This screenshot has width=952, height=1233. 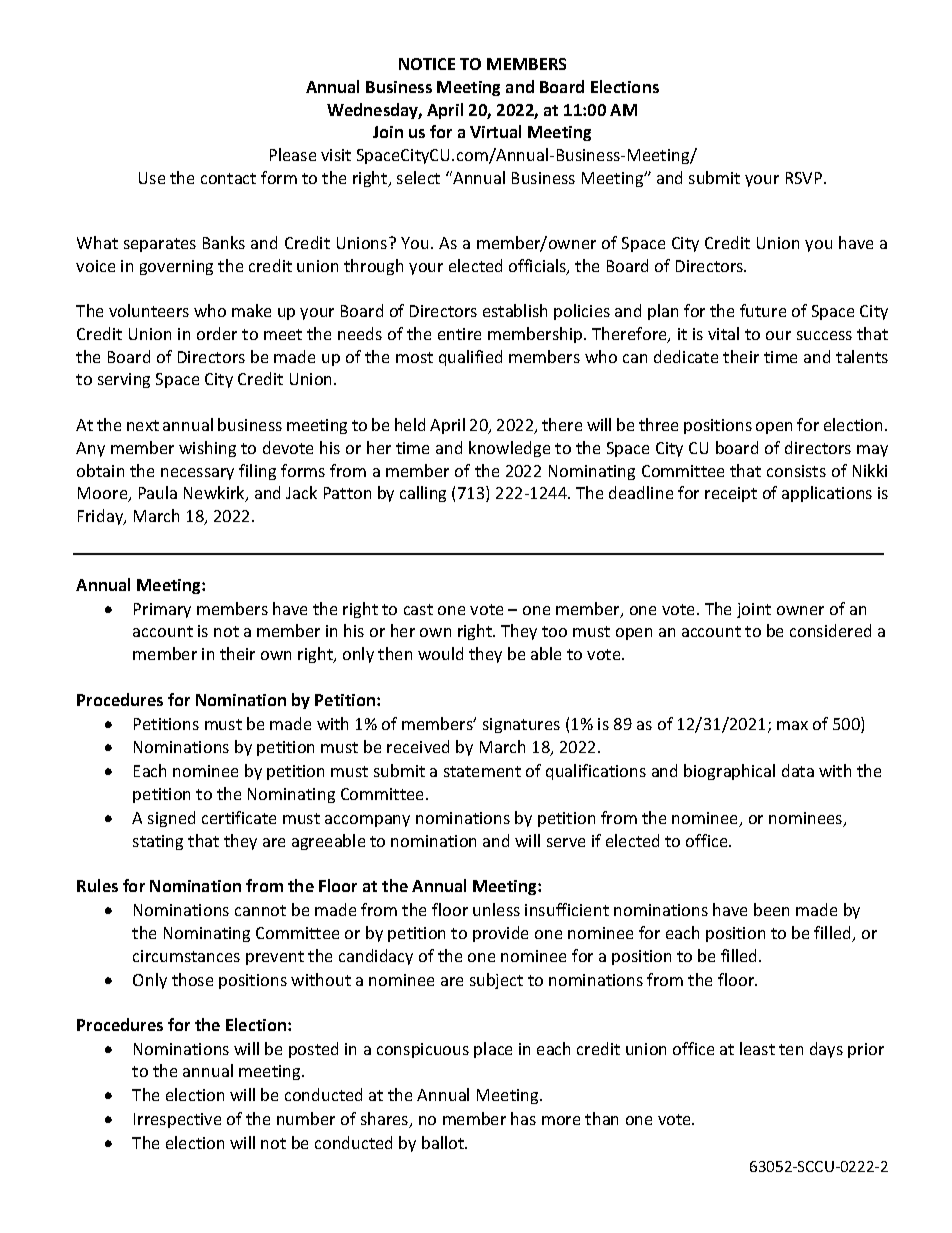 I want to click on Use, so click(x=152, y=178).
